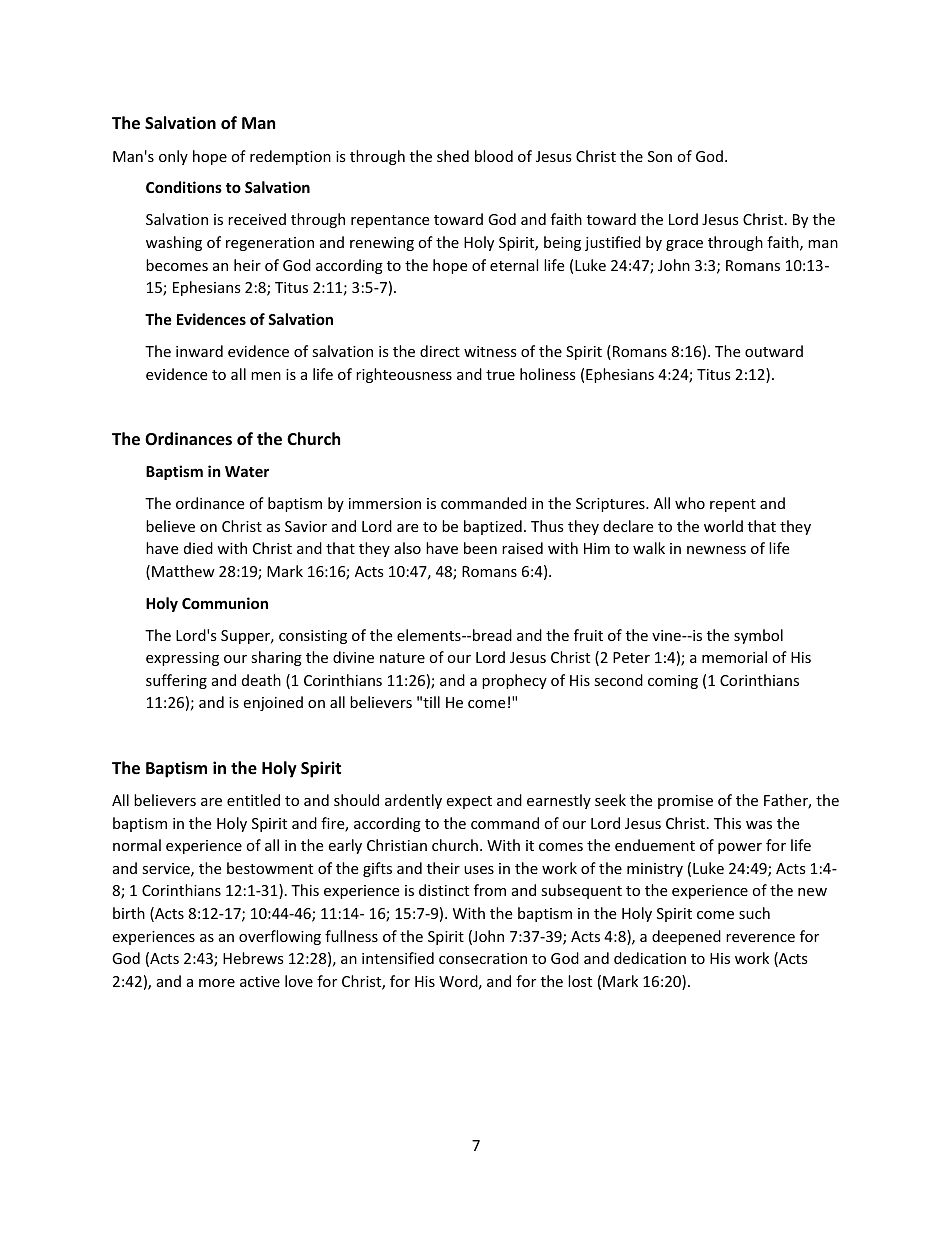  Describe the element at coordinates (176, 681) in the screenshot. I see `suffering` at that location.
